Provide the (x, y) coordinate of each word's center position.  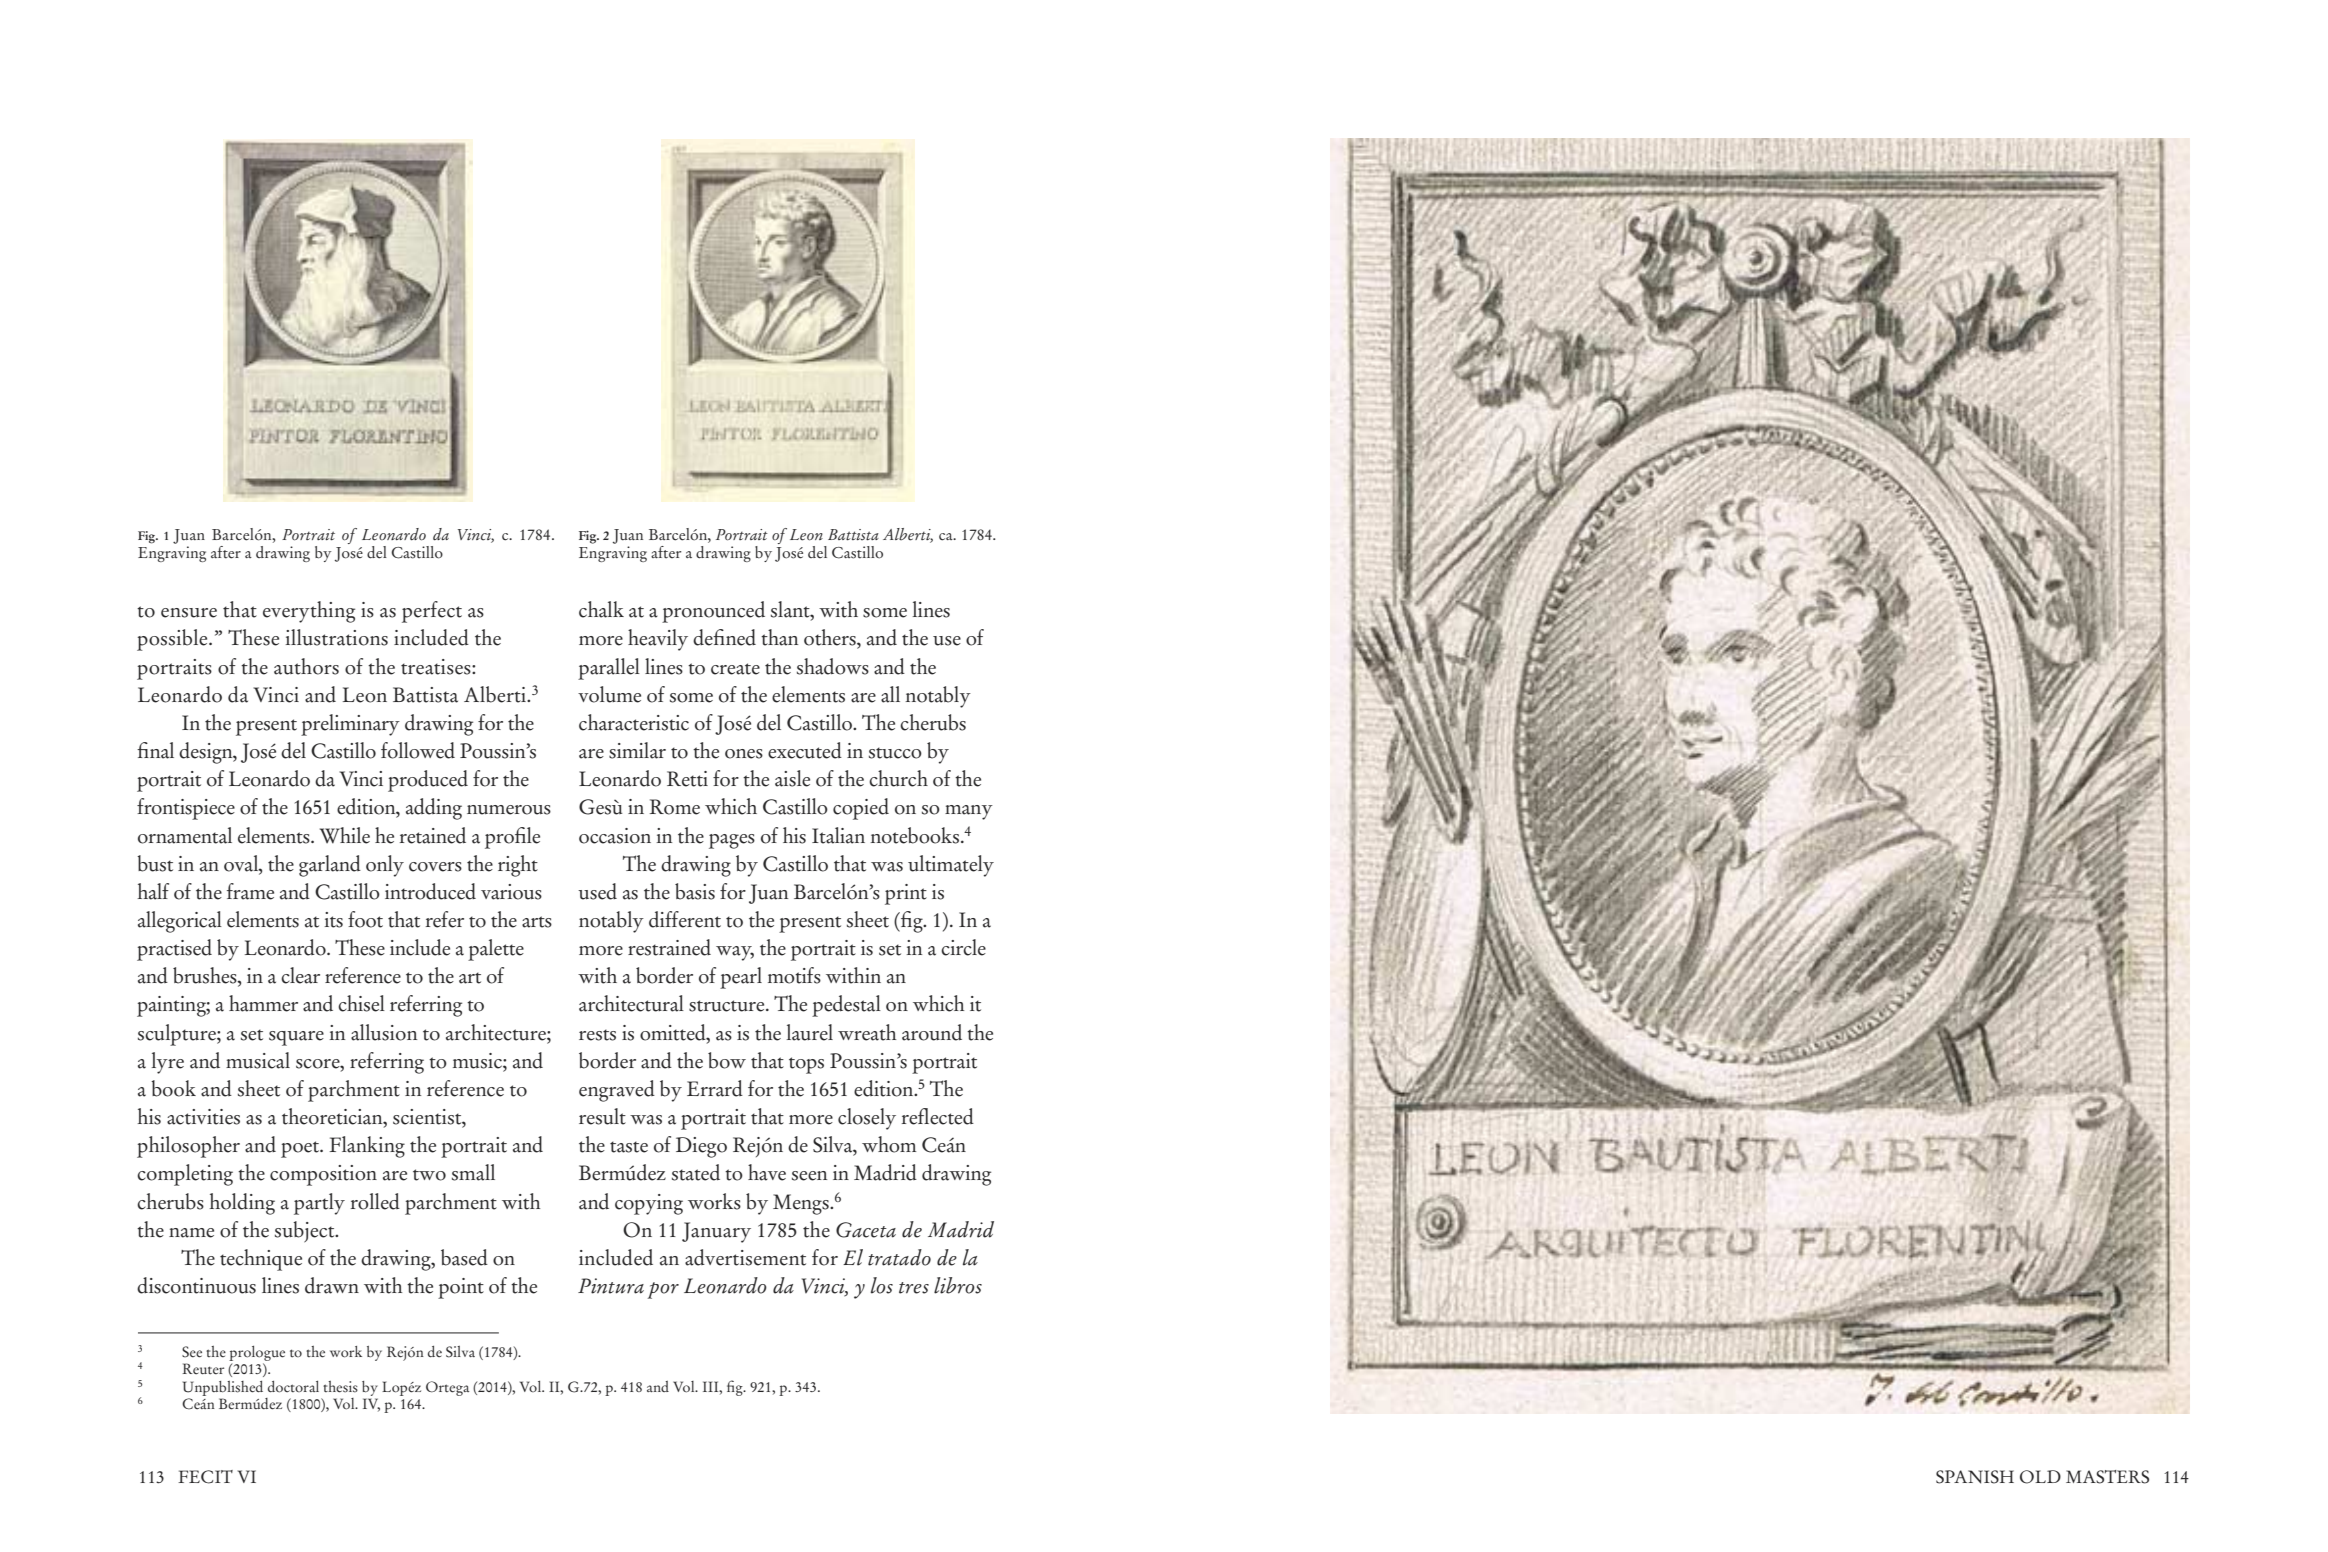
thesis (340, 1387)
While (345, 835)
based (464, 1257)
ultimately (951, 866)
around (932, 1032)
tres (914, 1288)
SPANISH (1975, 1477)
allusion (384, 1032)
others (831, 637)
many (969, 812)
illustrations (336, 637)
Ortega (447, 1388)
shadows (833, 666)
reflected (938, 1116)
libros (958, 1285)
